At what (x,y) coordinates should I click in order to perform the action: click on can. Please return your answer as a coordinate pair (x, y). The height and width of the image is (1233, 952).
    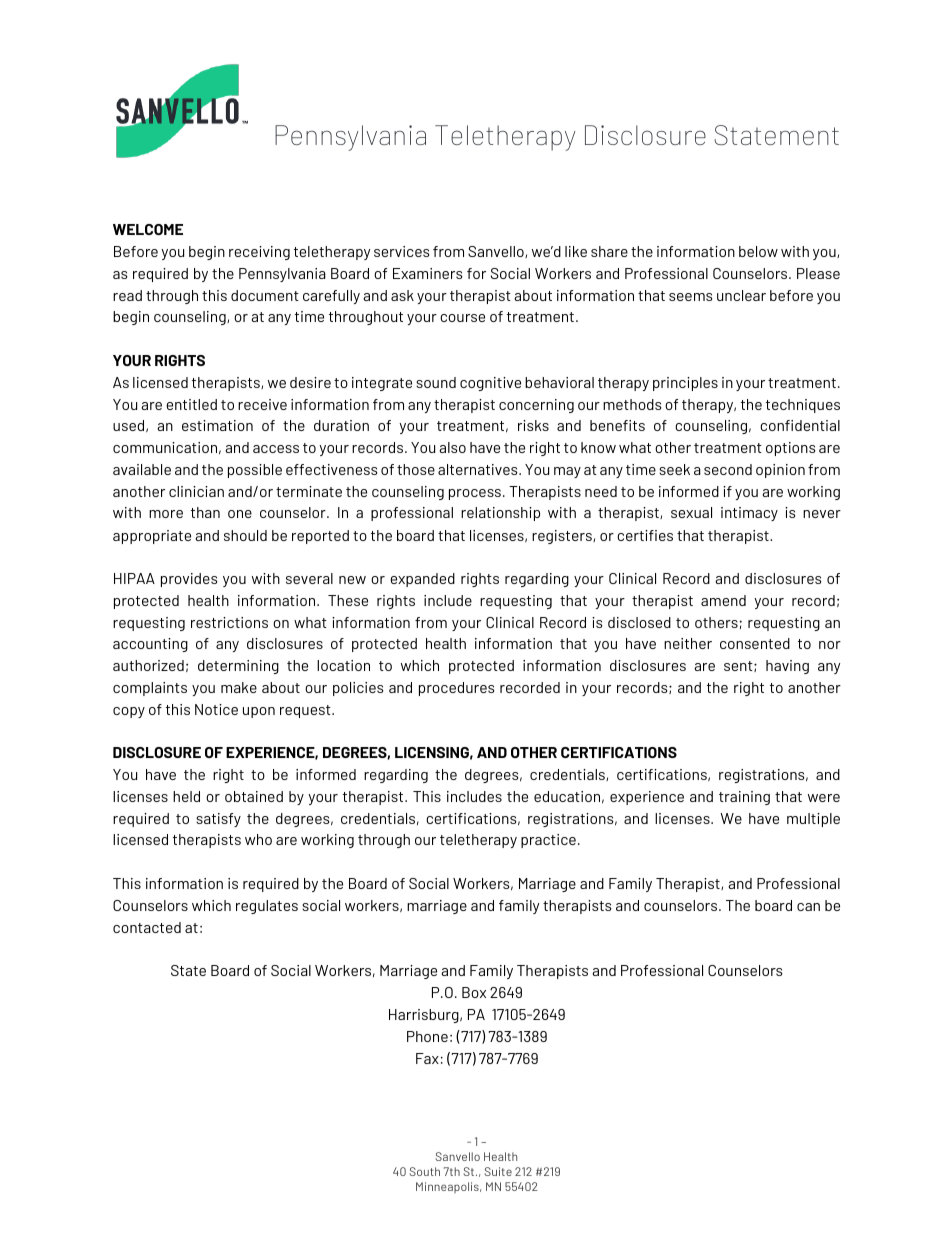
    Looking at the image, I should click on (808, 907).
